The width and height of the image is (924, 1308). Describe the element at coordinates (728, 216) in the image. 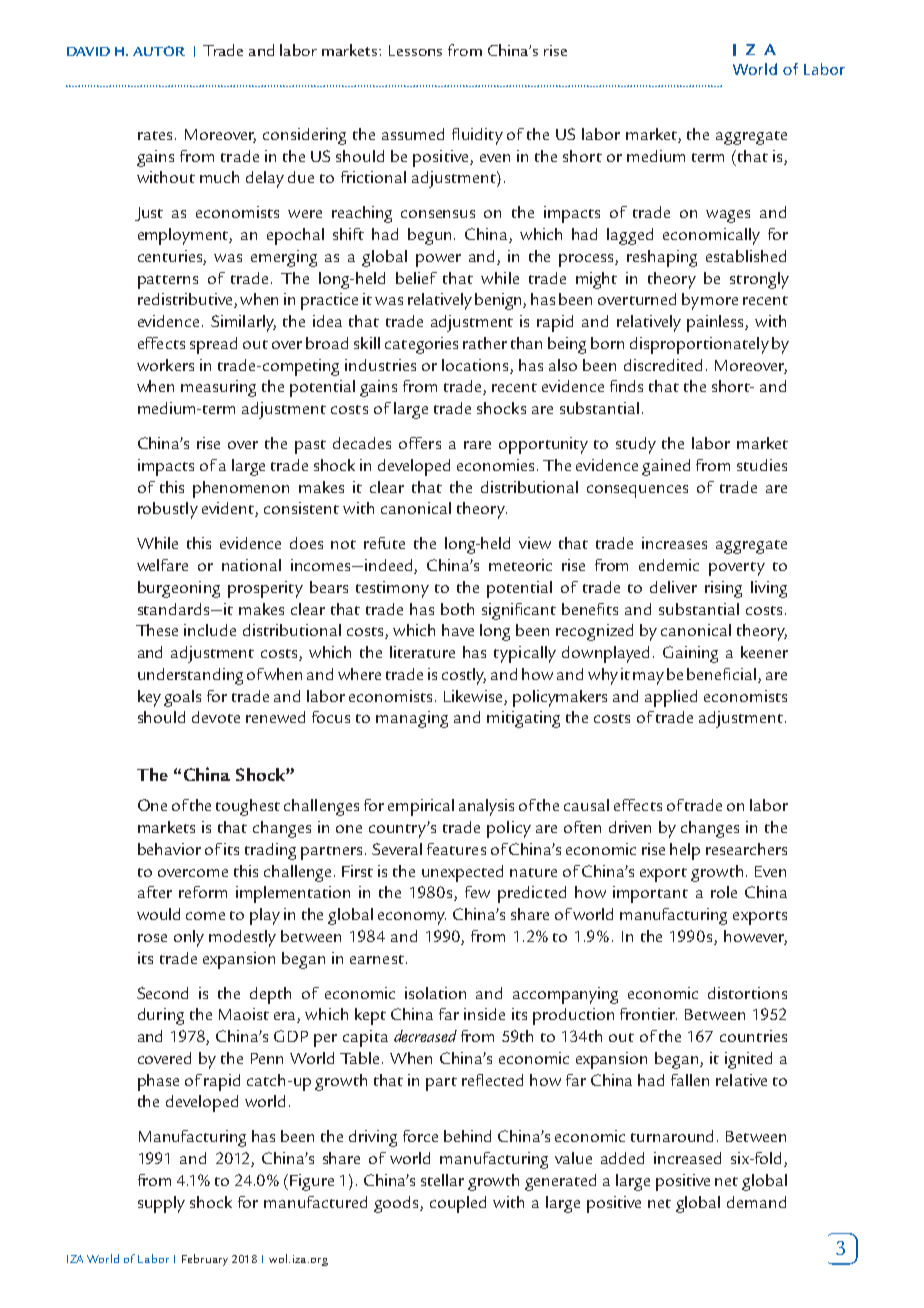

I see `wages` at that location.
